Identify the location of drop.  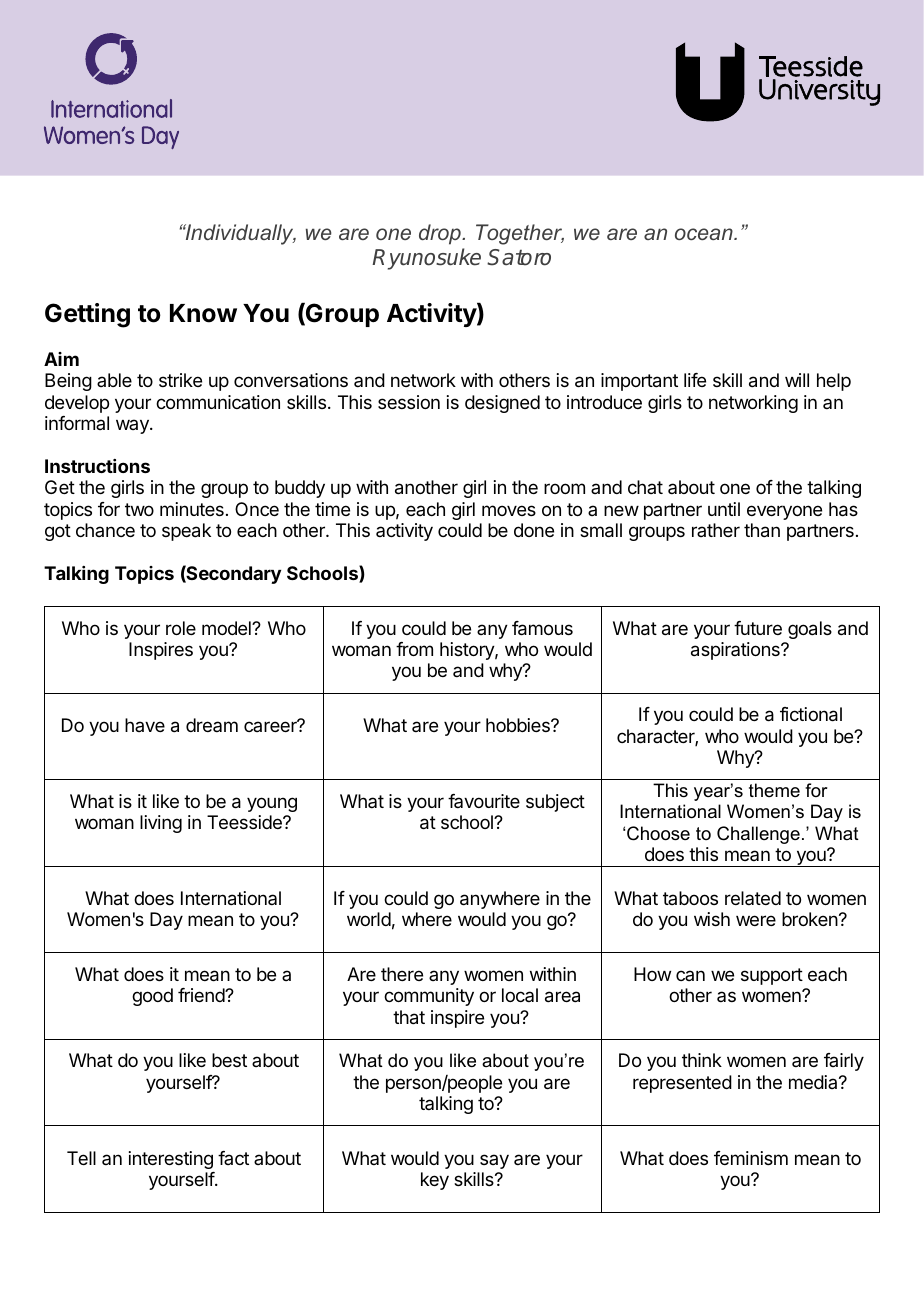
(441, 234).
